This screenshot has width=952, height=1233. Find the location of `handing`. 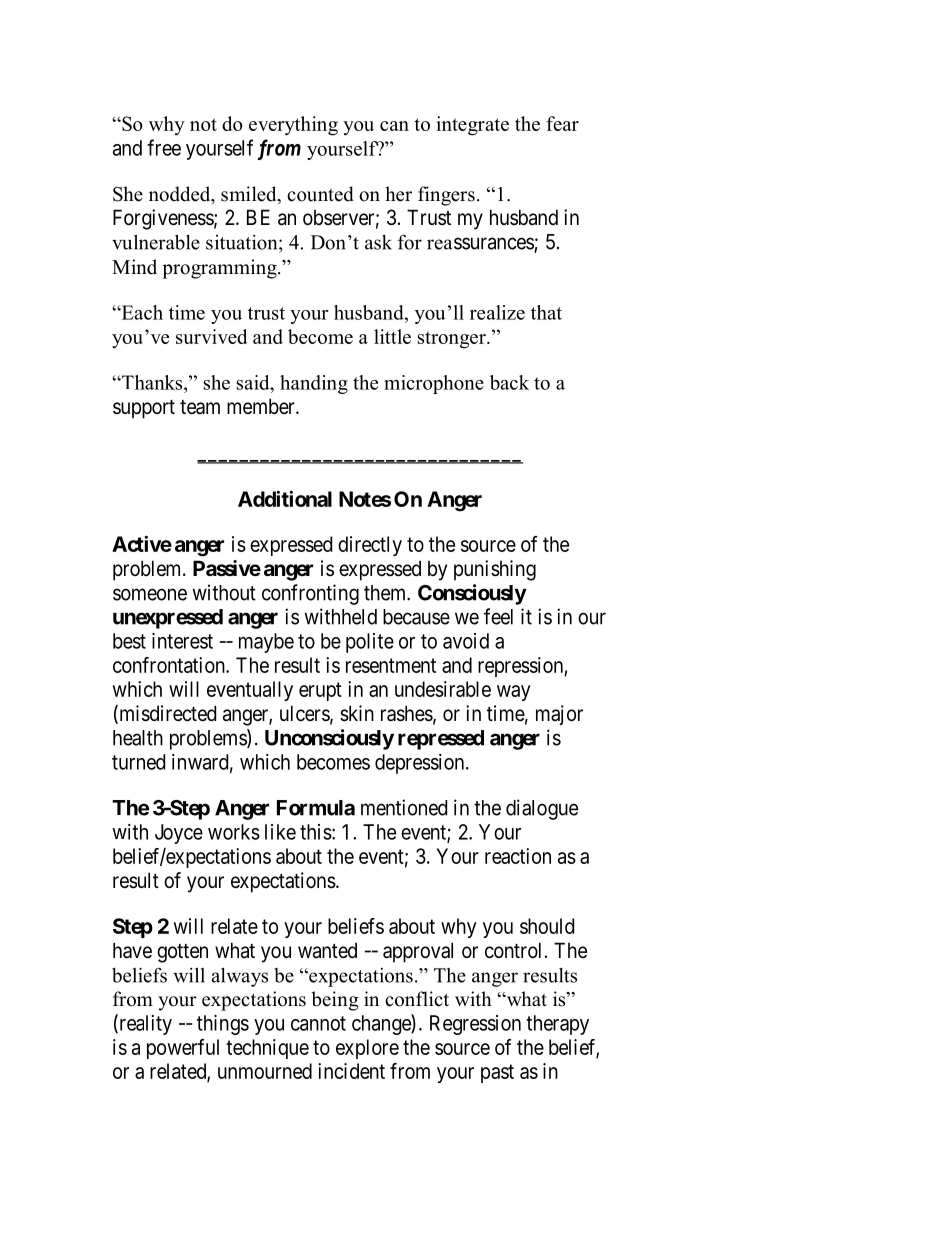

handing is located at coordinates (314, 384).
